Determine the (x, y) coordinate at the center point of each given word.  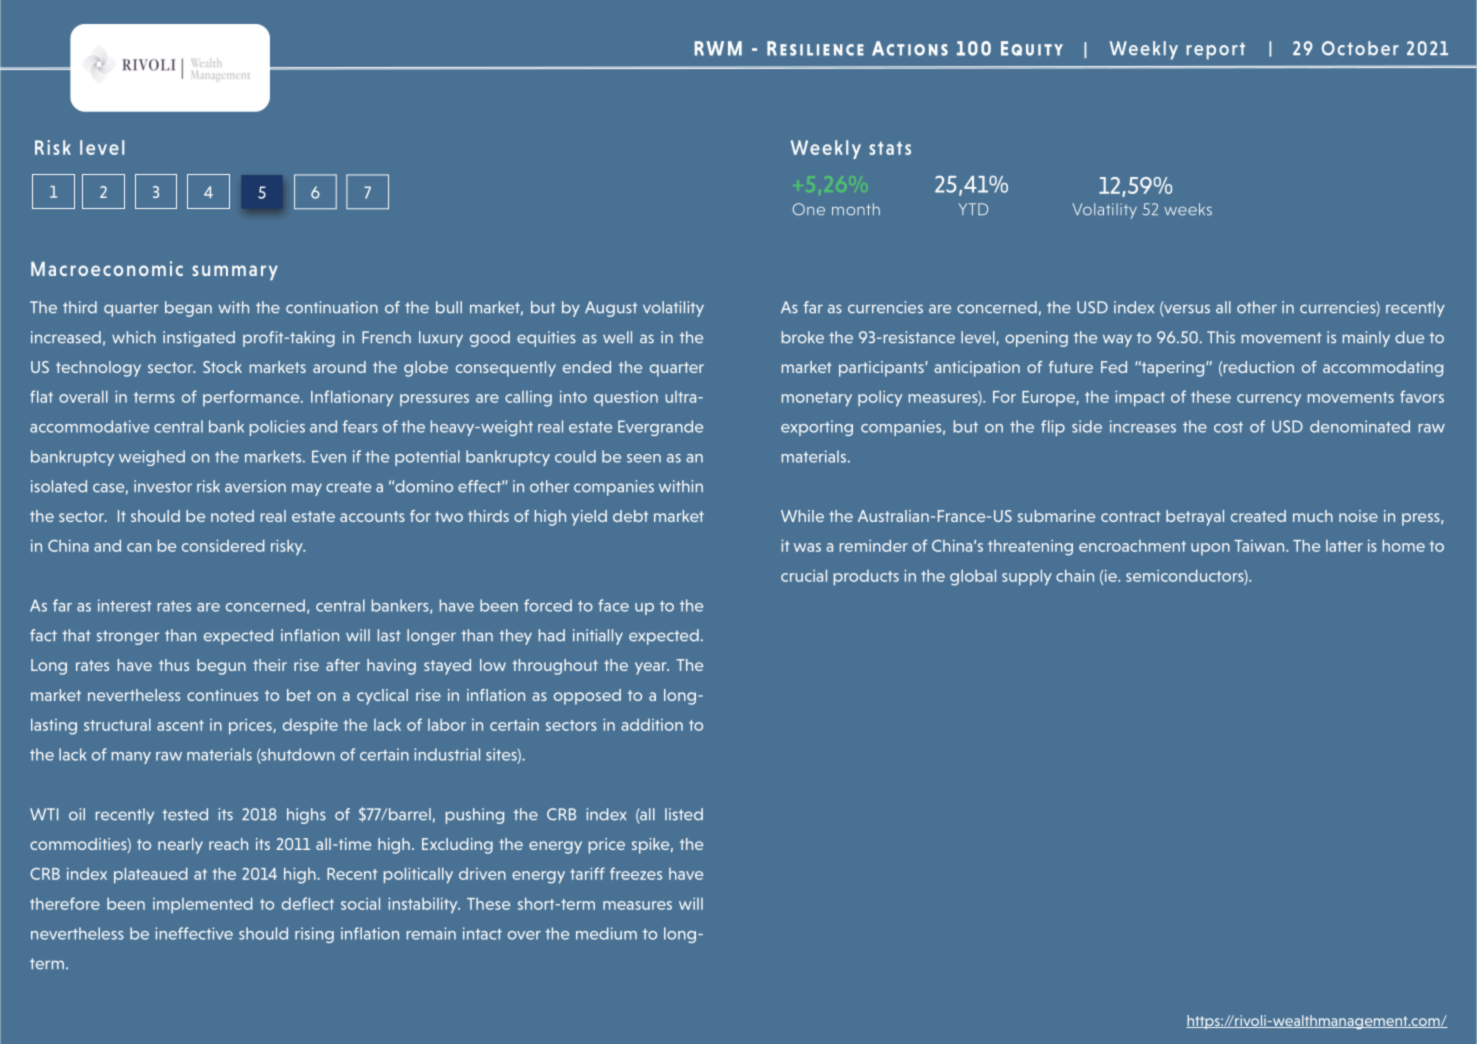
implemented (202, 905)
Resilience (815, 48)
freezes (636, 873)
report (1216, 51)
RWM (718, 48)
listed (684, 814)
